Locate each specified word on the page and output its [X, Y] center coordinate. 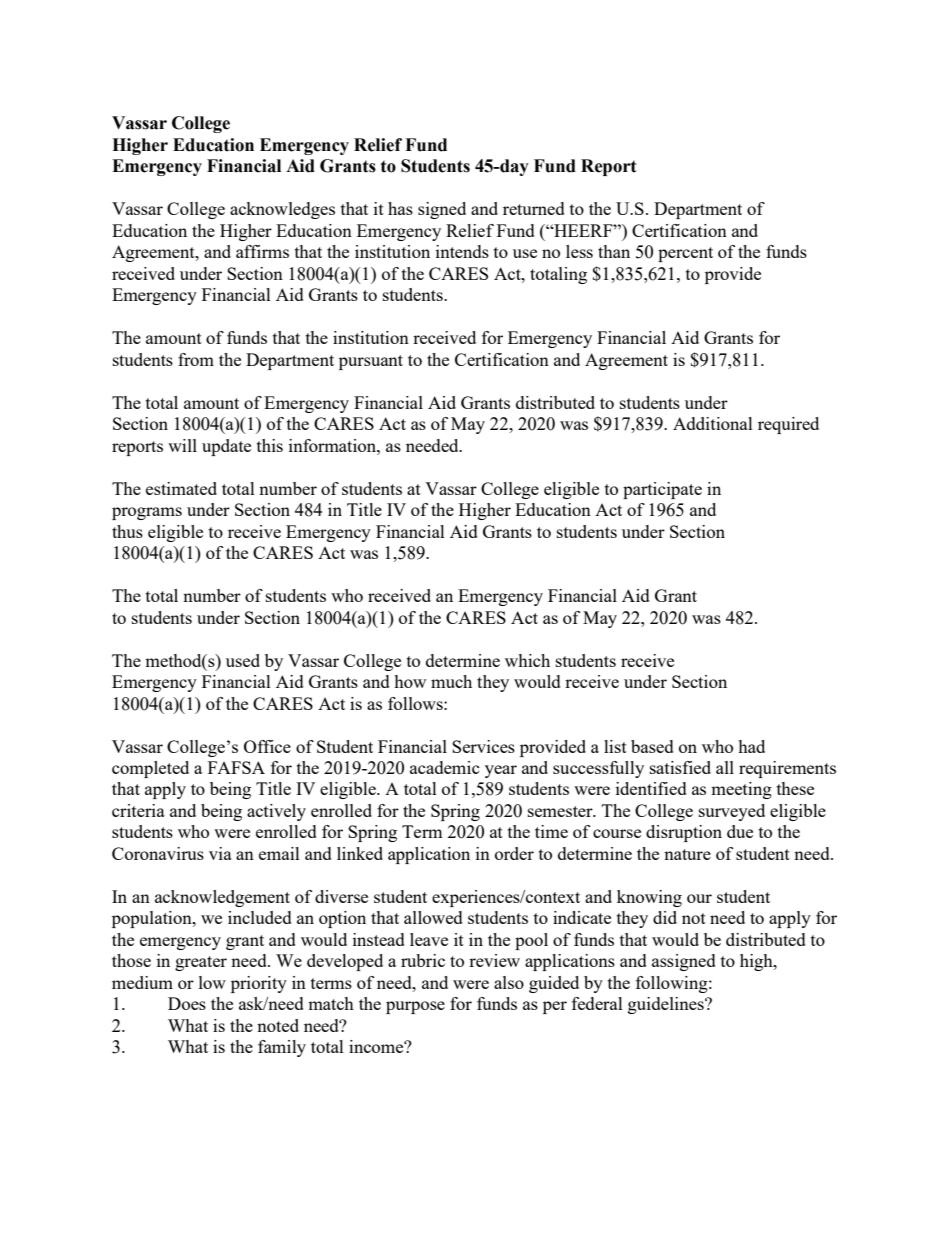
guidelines [667, 1005]
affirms [262, 251]
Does [187, 1003]
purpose [415, 1007]
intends [462, 251]
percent [685, 254]
